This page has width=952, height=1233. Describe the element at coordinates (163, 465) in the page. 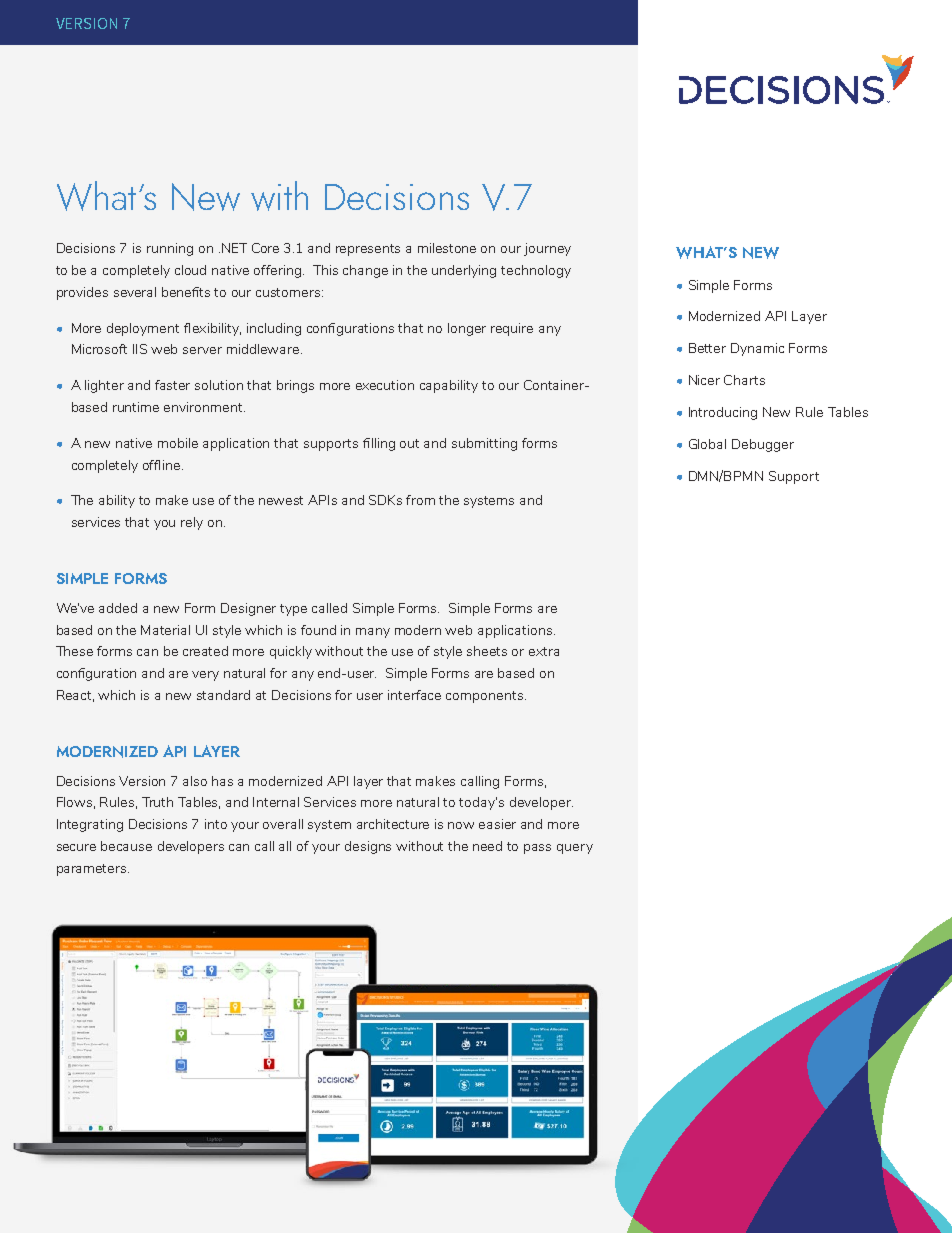

I see `offline` at that location.
